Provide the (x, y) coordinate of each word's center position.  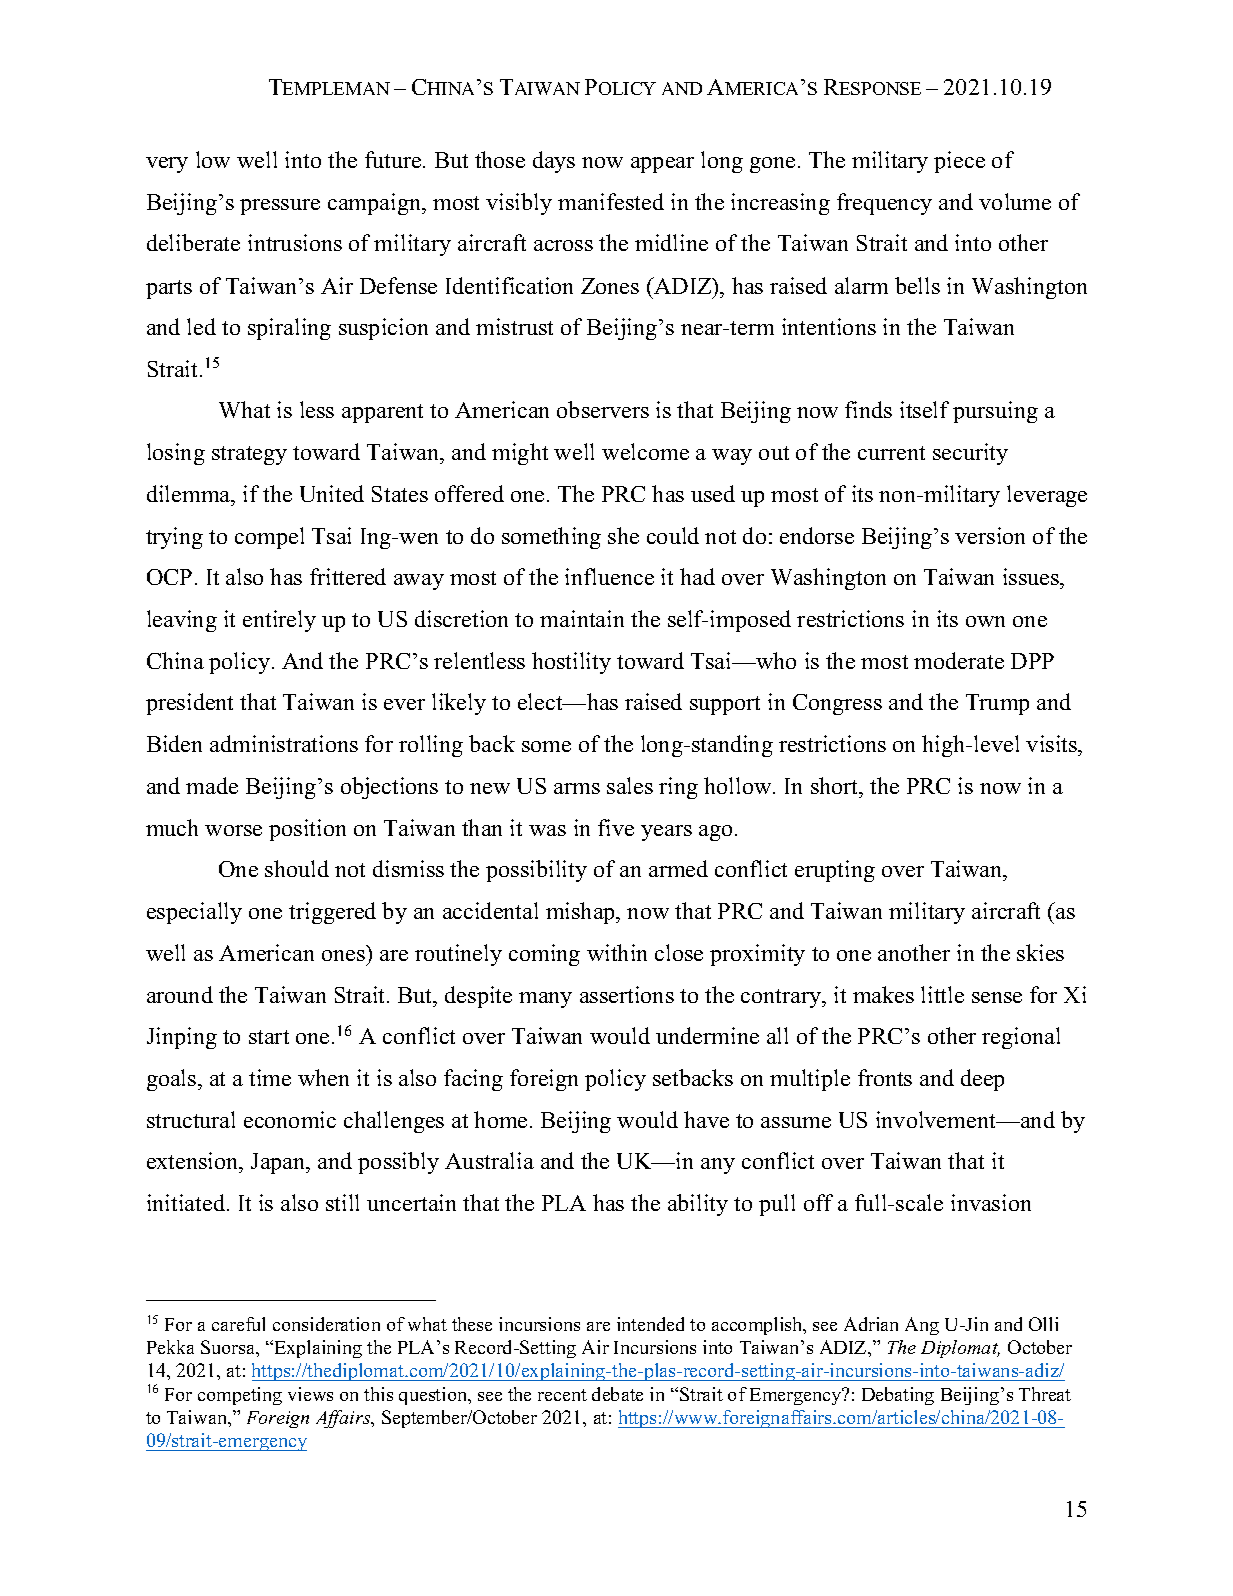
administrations (284, 743)
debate (617, 1394)
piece (959, 162)
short (836, 785)
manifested (611, 201)
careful (238, 1324)
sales (630, 785)
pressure (280, 207)
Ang (922, 1326)
